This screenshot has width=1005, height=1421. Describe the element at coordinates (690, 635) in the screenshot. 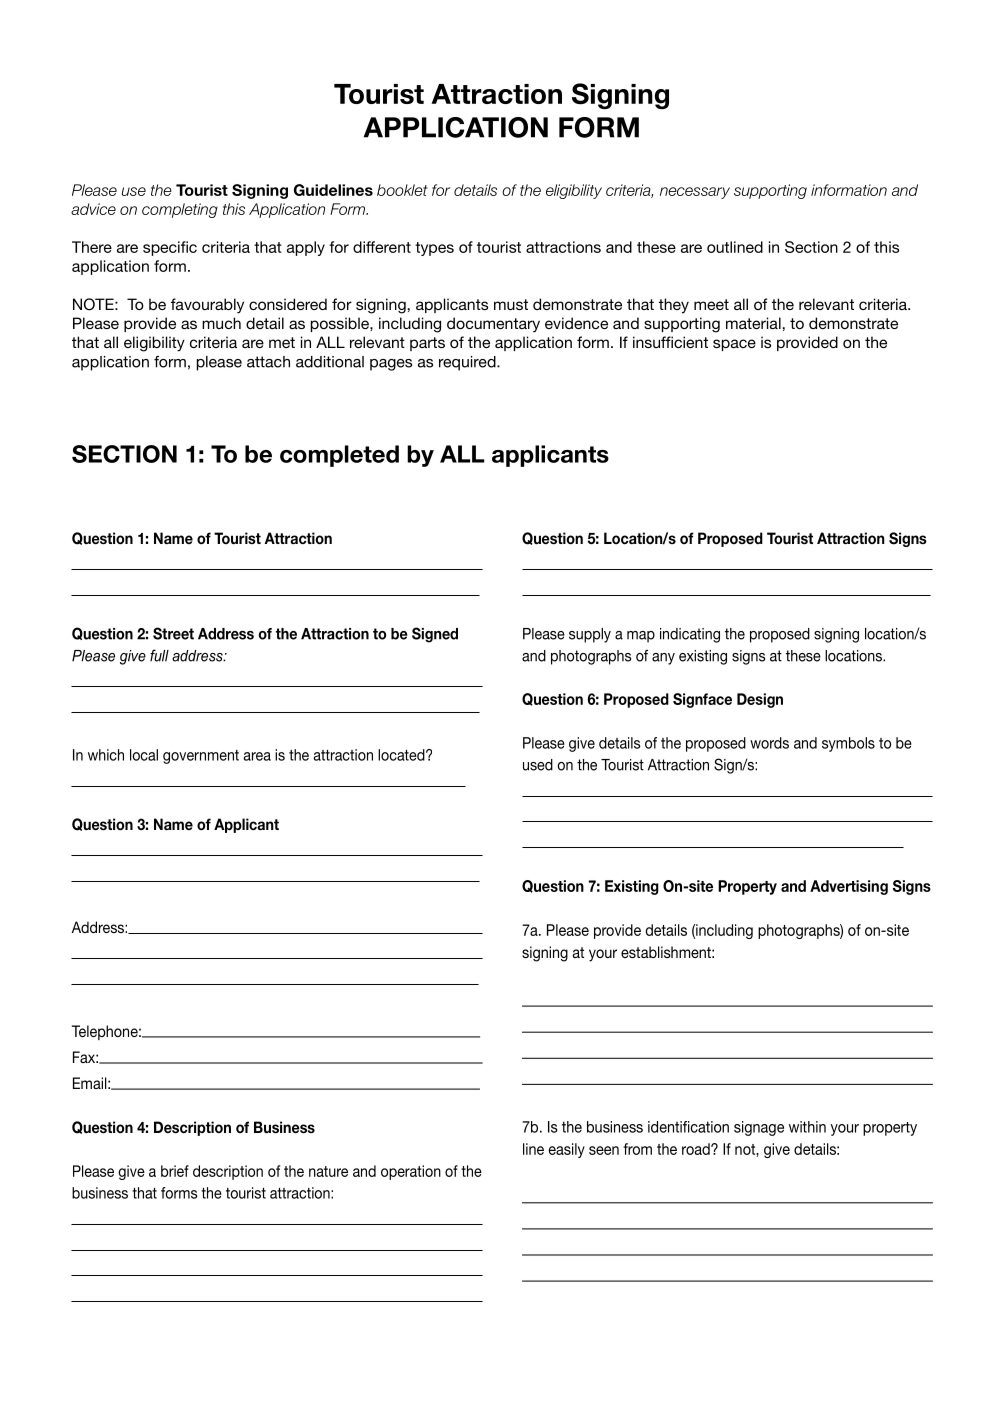

I see `indicating` at that location.
